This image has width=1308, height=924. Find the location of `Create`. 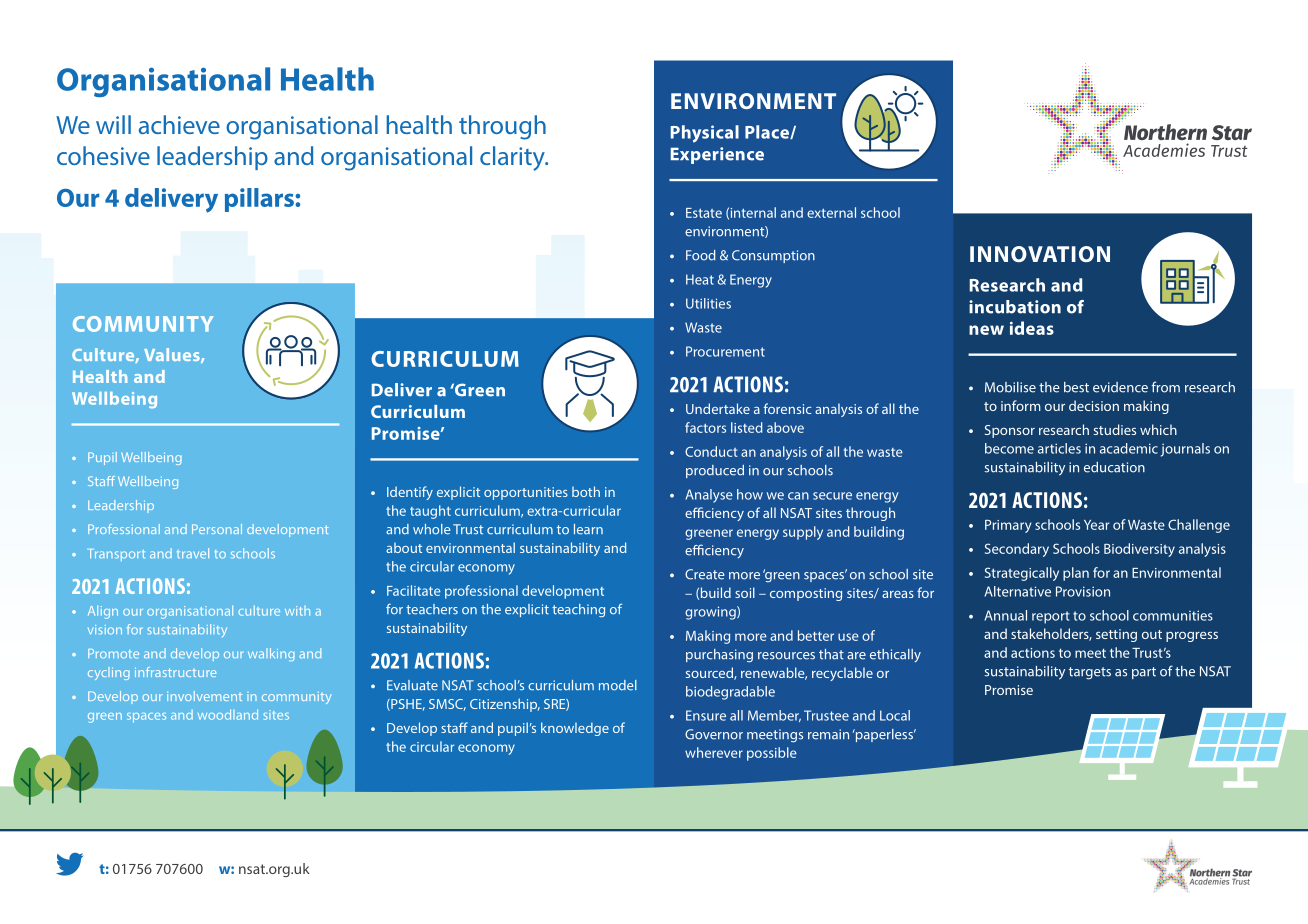

Create is located at coordinates (705, 574).
